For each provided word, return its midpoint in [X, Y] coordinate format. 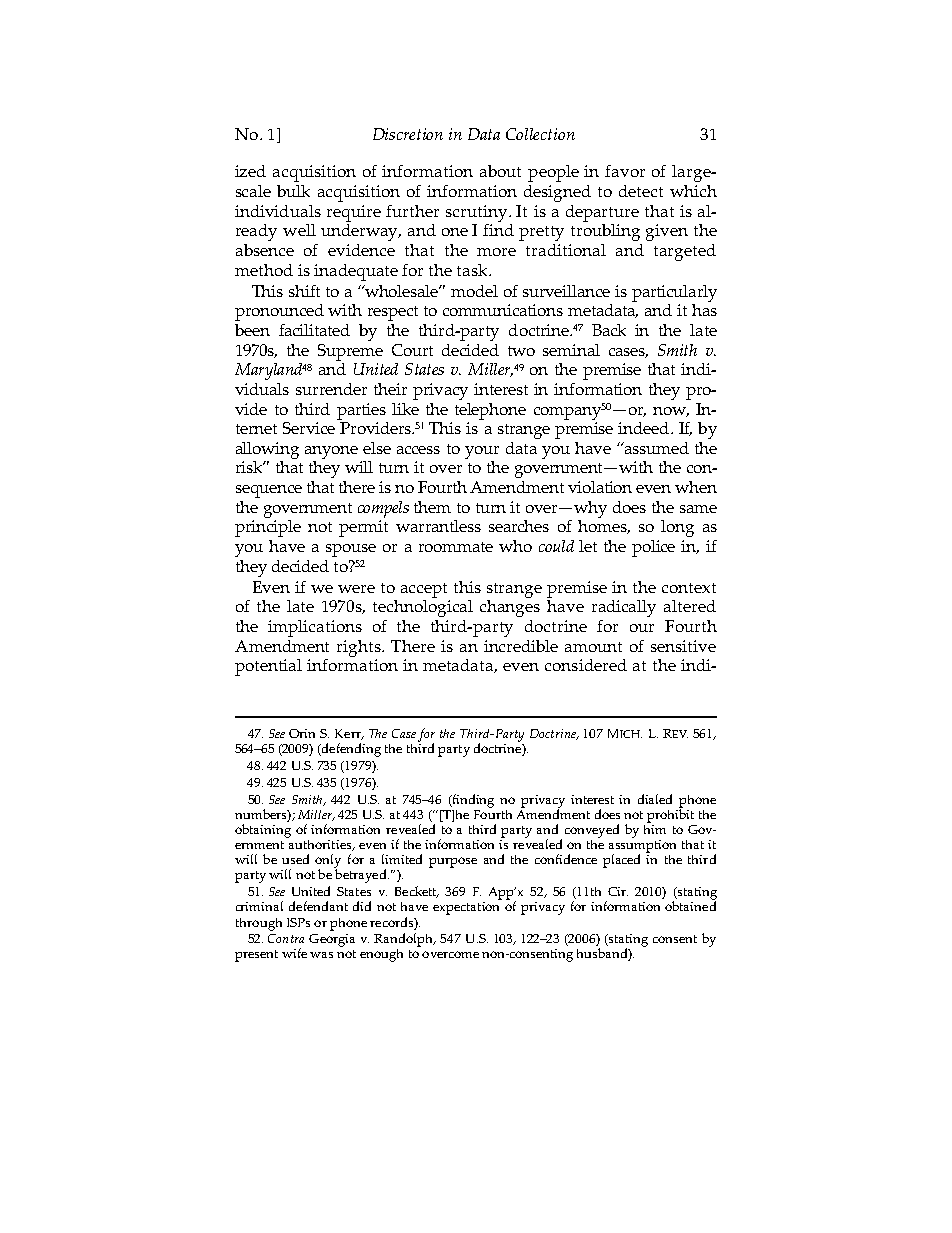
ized [250, 171]
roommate [456, 547]
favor [625, 171]
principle [268, 528]
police [653, 548]
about [500, 171]
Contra [286, 938]
